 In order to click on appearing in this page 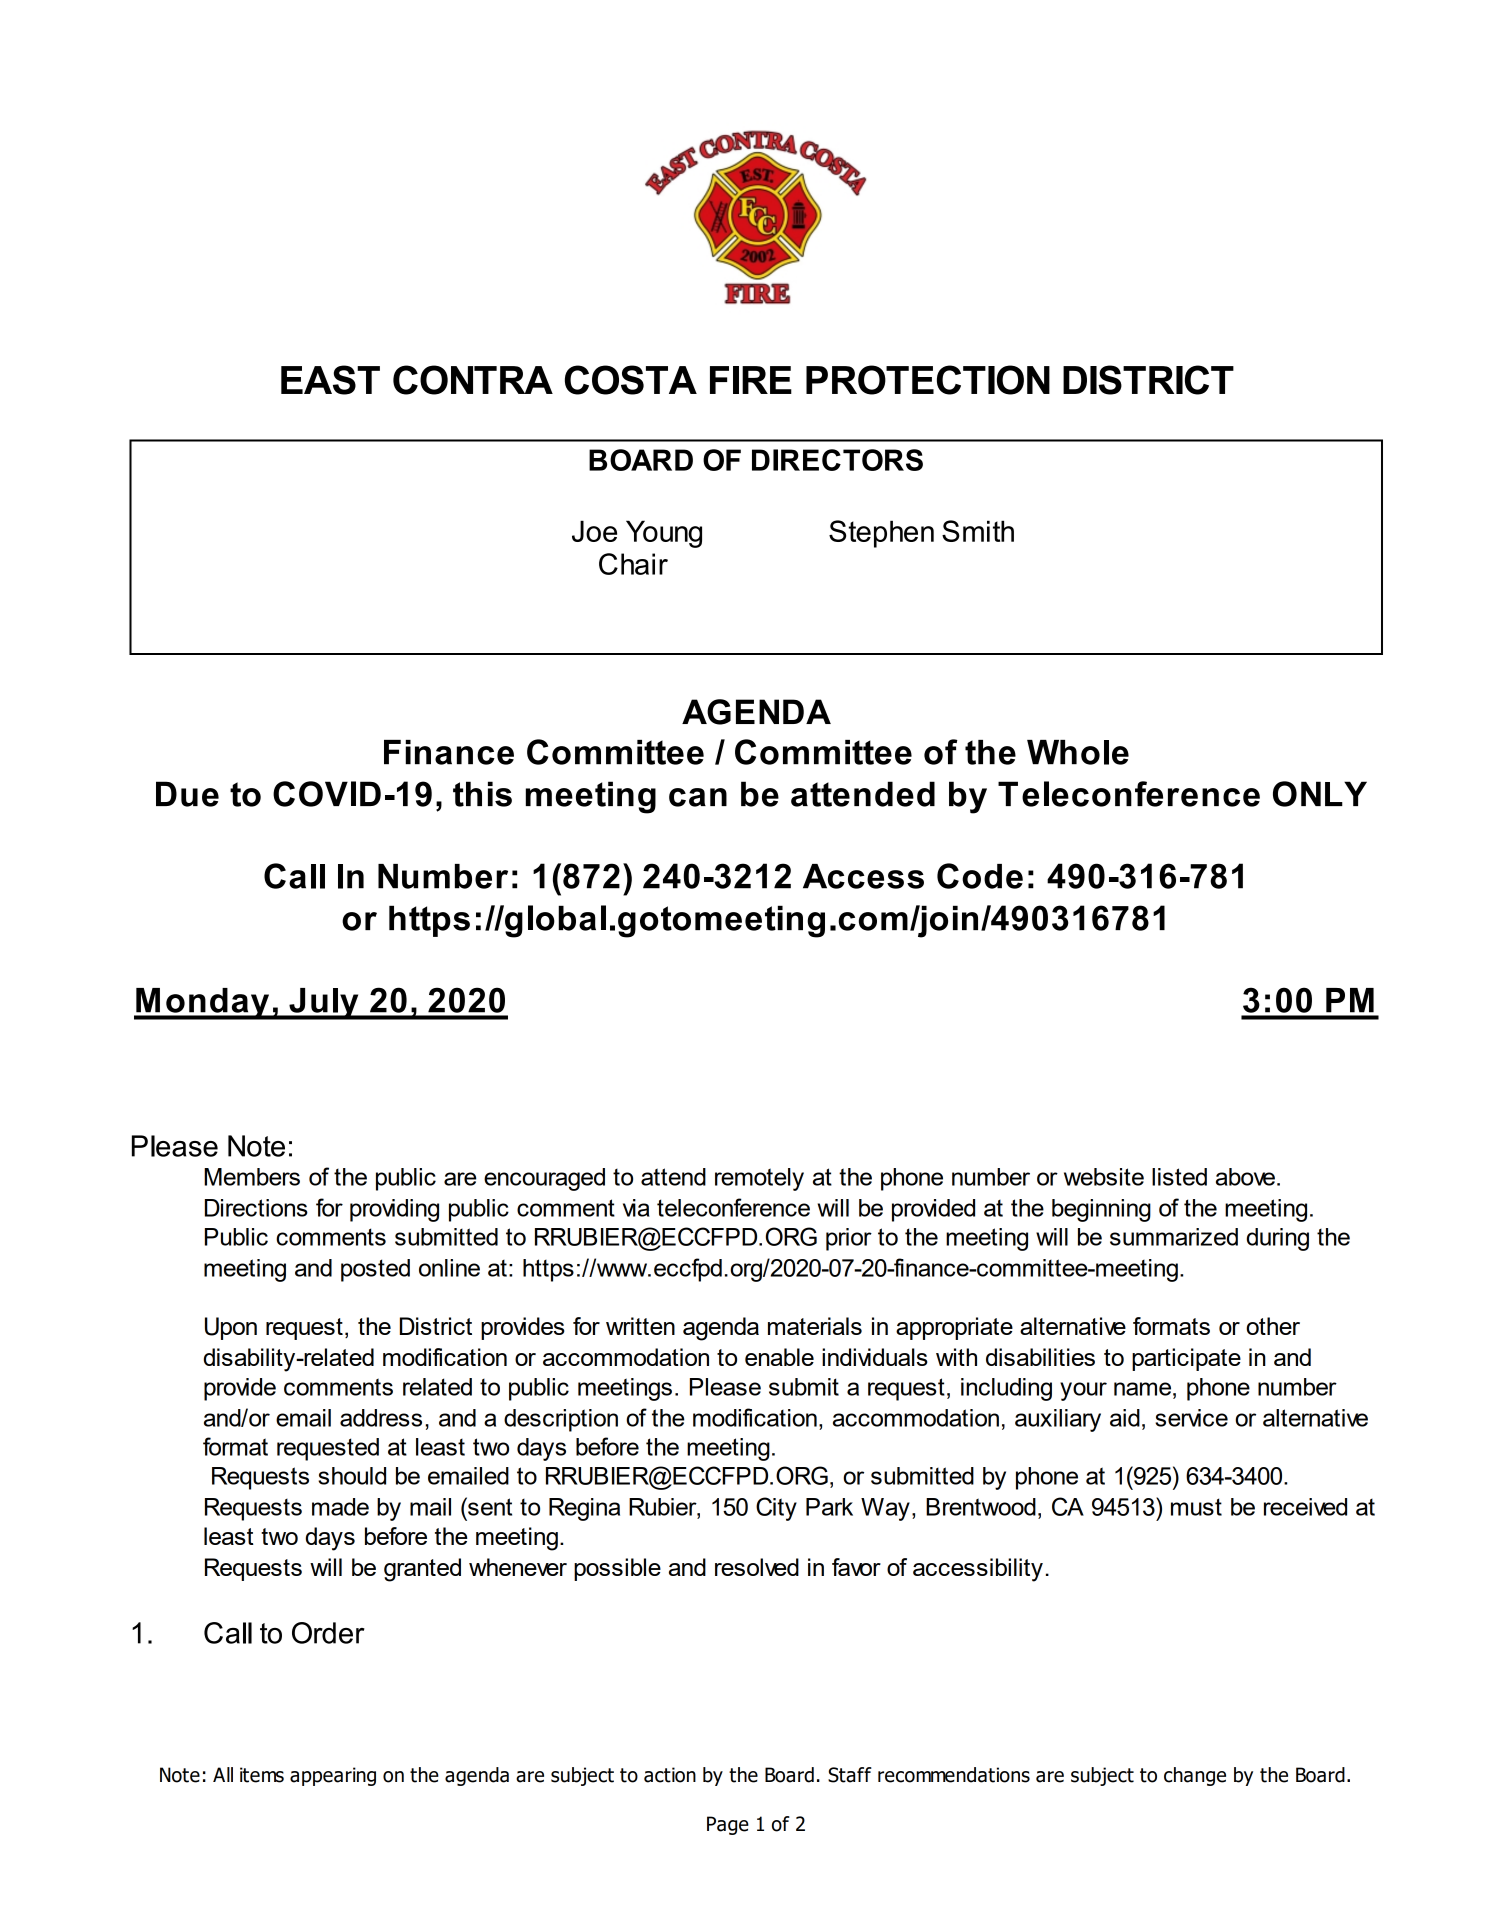, I will do `click(333, 1776)`.
